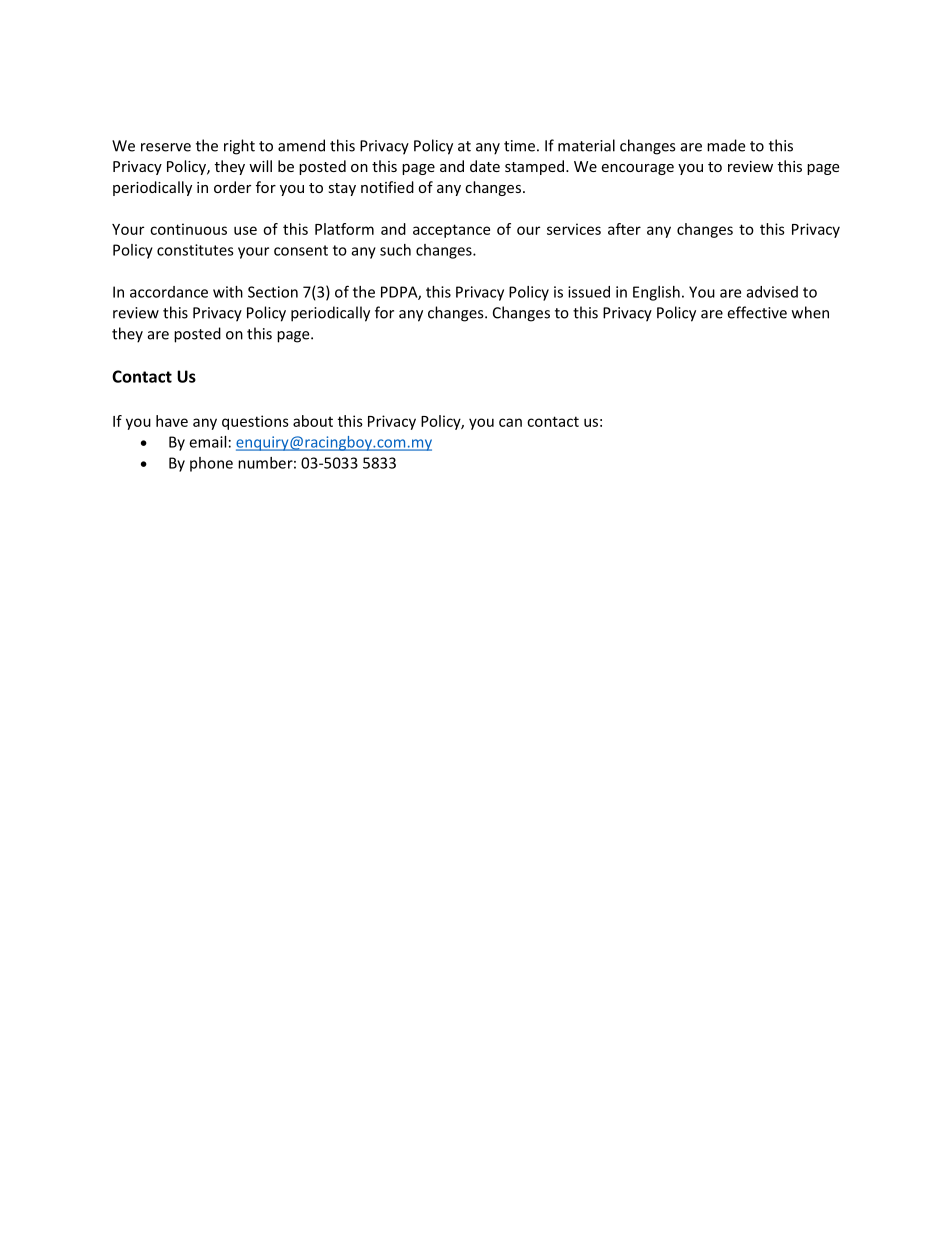 This screenshot has width=952, height=1233. Describe the element at coordinates (485, 166) in the screenshot. I see `date` at that location.
